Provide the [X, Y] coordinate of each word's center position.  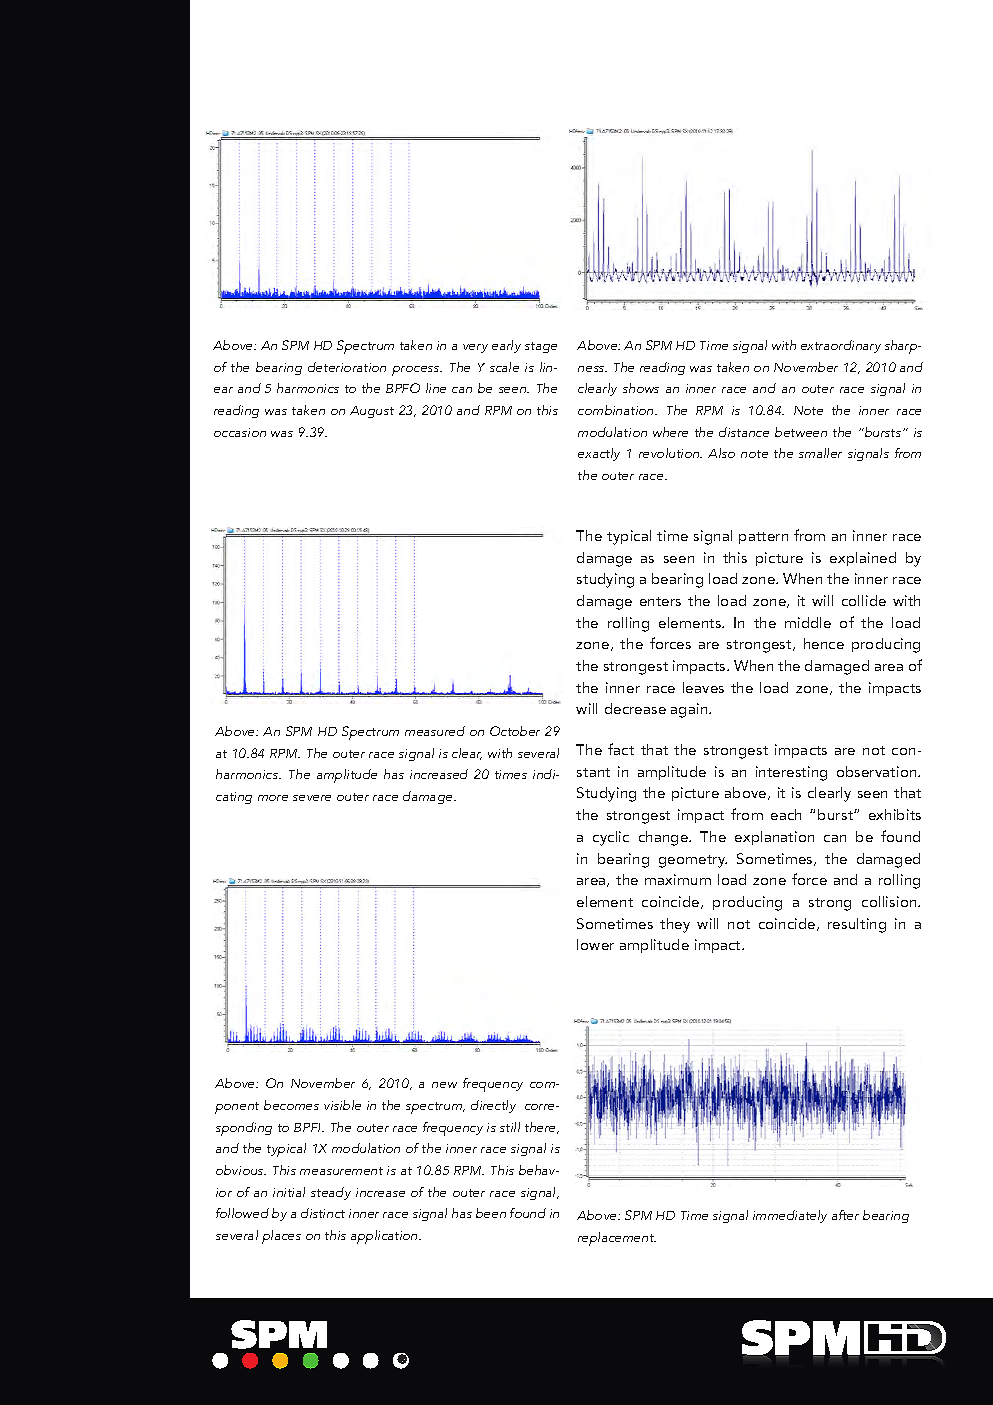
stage [541, 347]
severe [312, 798]
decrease [635, 708]
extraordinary [841, 346]
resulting [857, 925]
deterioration [347, 367]
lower [595, 944]
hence [824, 643]
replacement [617, 1239]
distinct [323, 1213]
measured [435, 731]
